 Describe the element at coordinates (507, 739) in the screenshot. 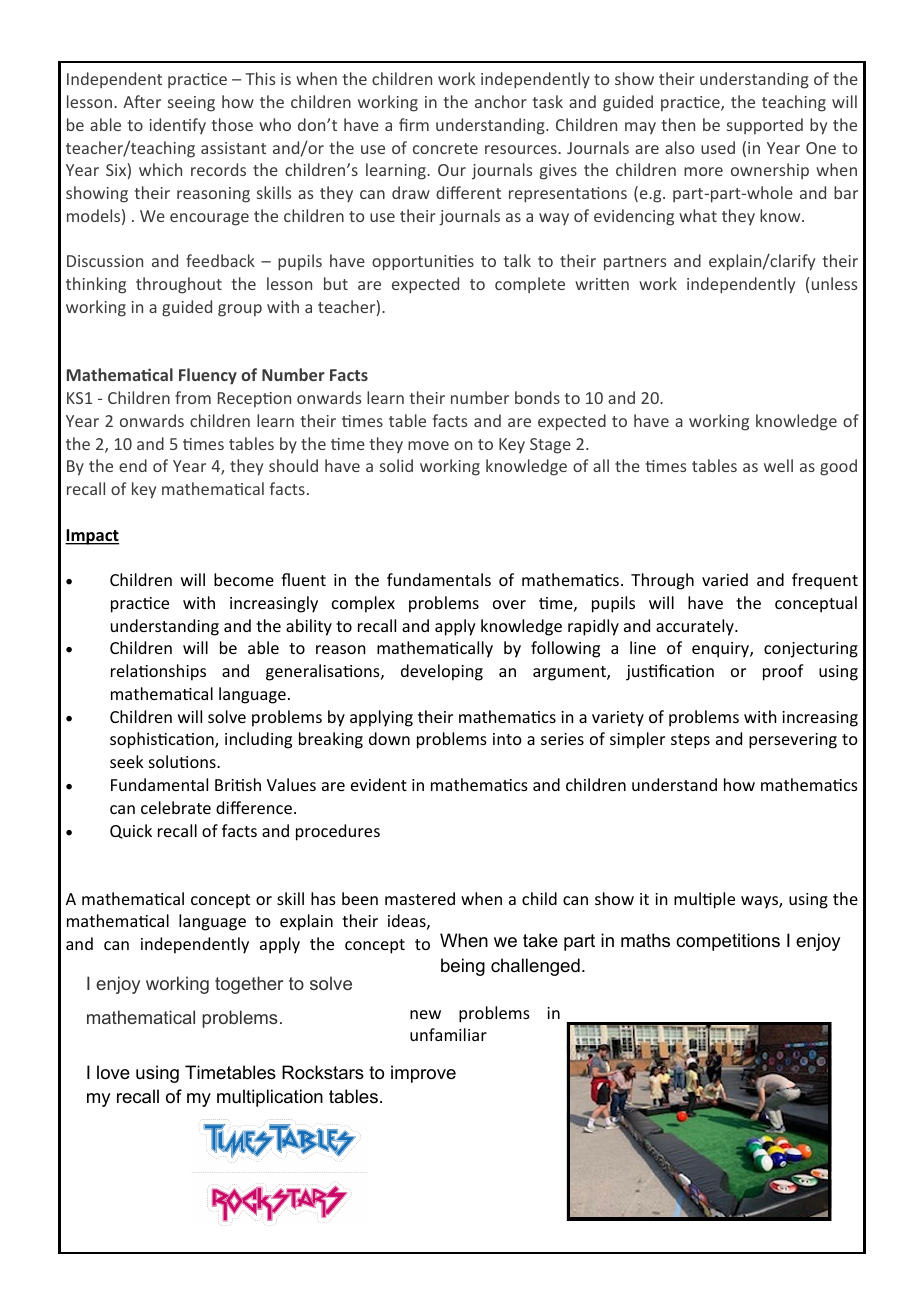

I see `into` at that location.
